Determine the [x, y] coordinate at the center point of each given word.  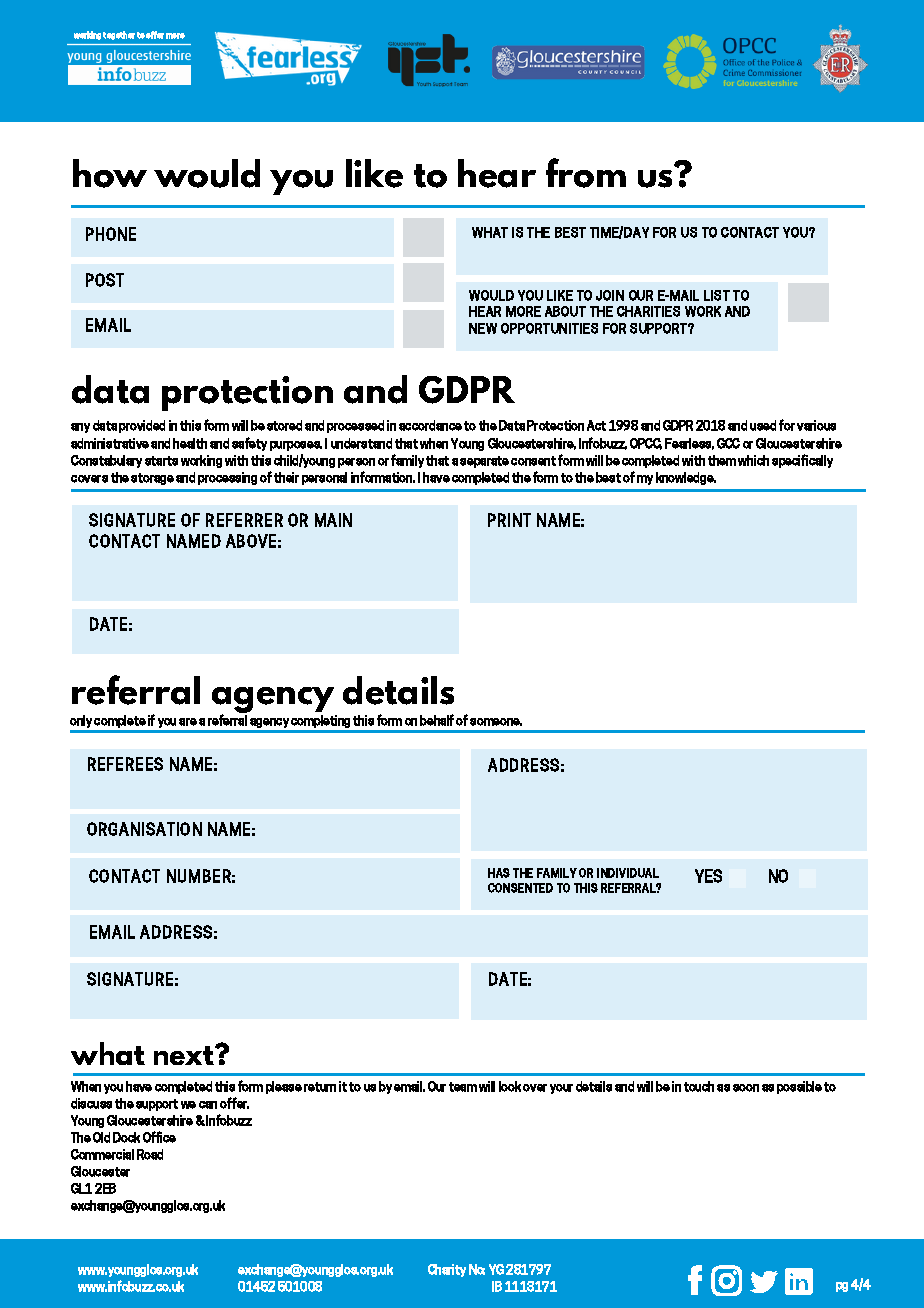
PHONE [111, 234]
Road [150, 1154]
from [586, 173]
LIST [717, 295]
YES [708, 876]
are [188, 722]
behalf [437, 720]
